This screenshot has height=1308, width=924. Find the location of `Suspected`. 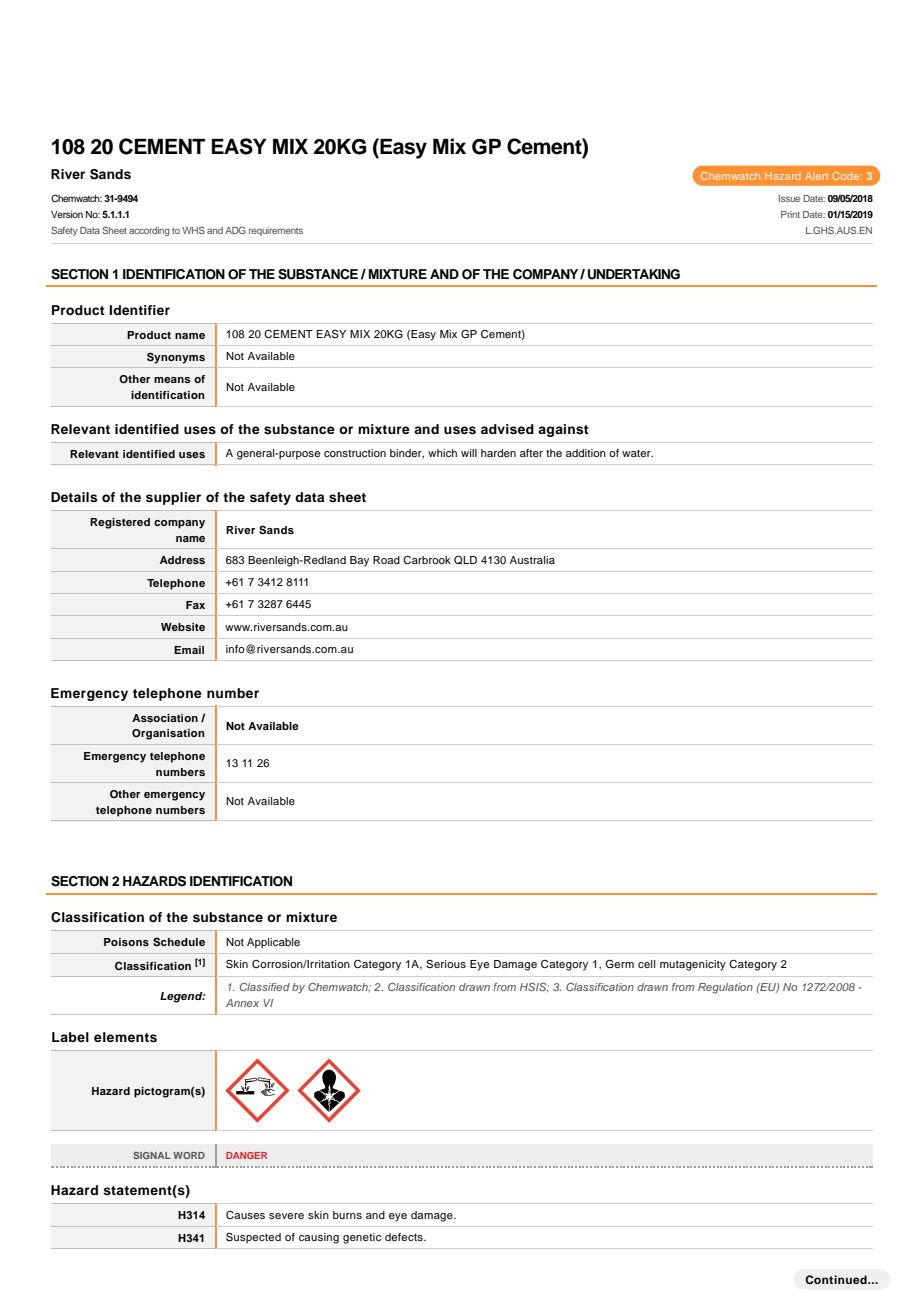

Suspected is located at coordinates (253, 1238).
